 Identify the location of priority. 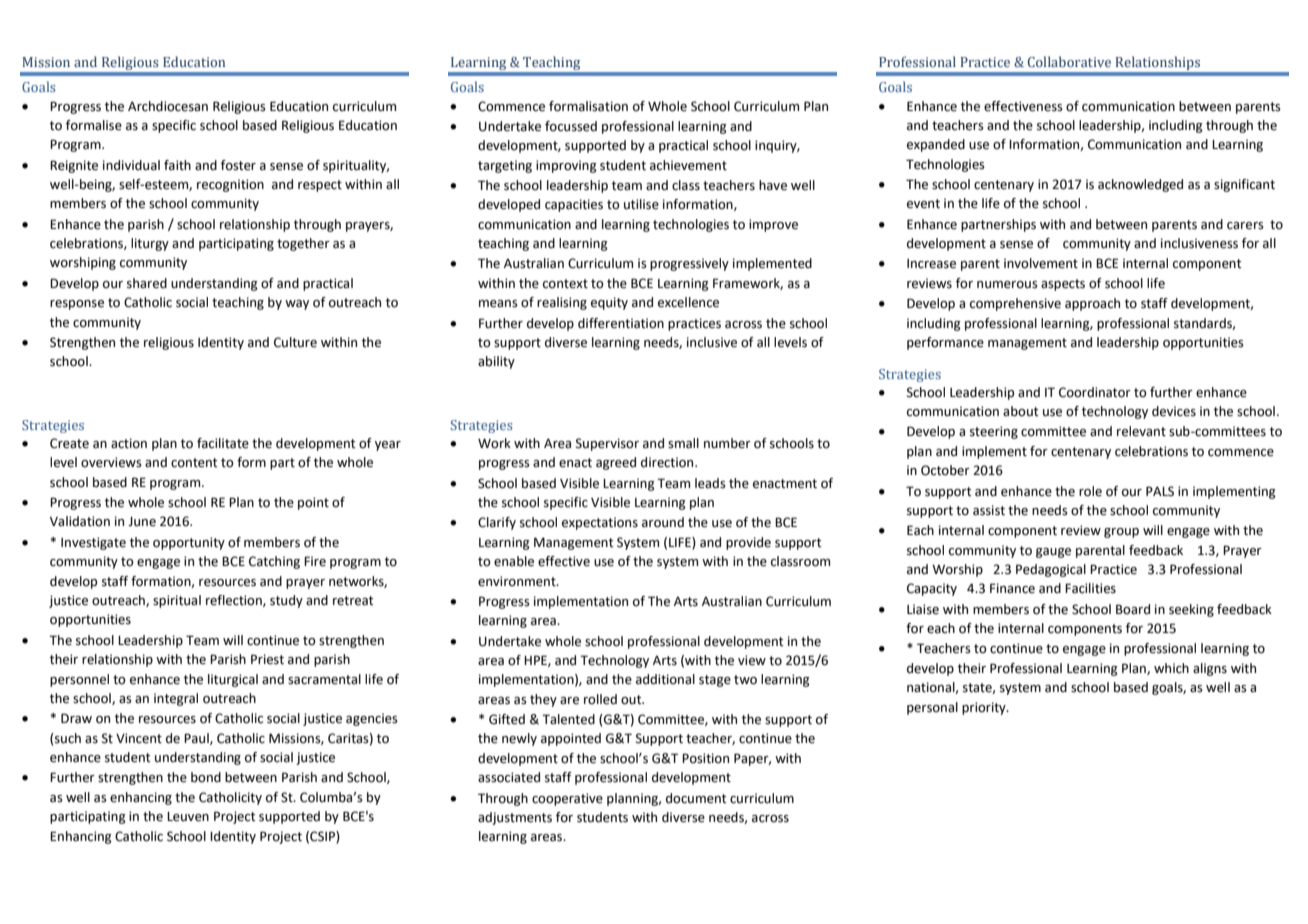
(985, 708).
